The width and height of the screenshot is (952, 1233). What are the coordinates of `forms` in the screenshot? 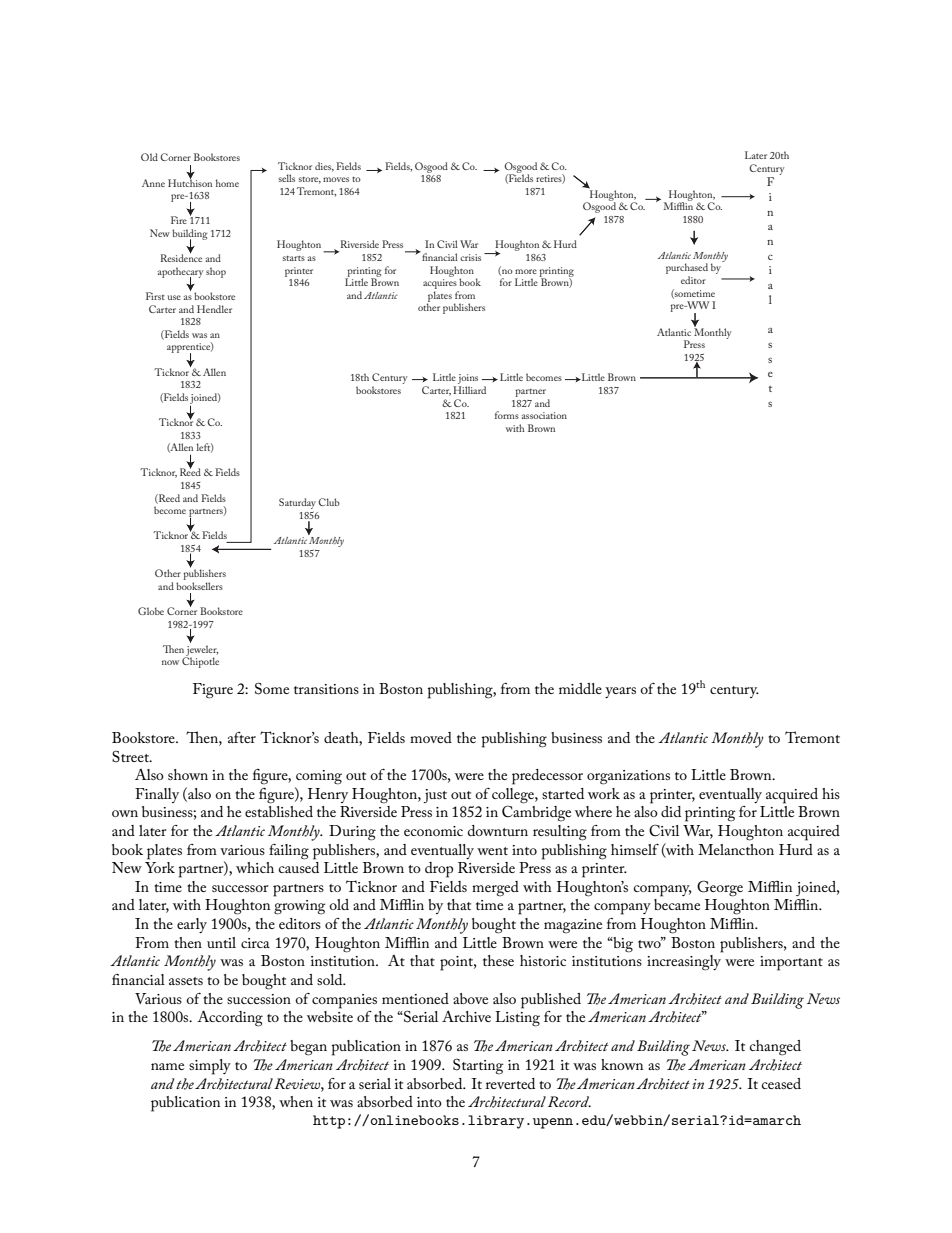 It's located at (507, 415).
